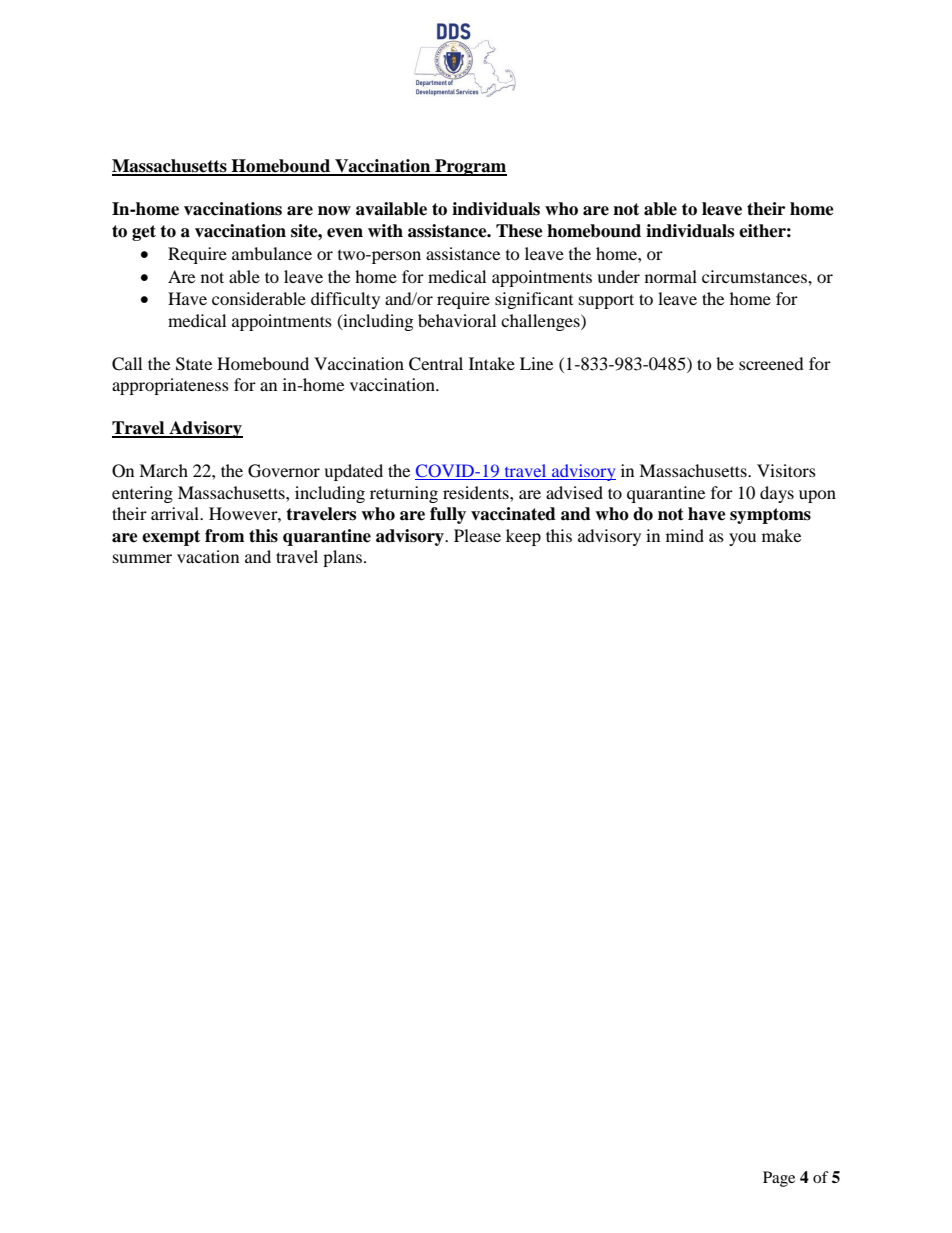  I want to click on get, so click(144, 233).
